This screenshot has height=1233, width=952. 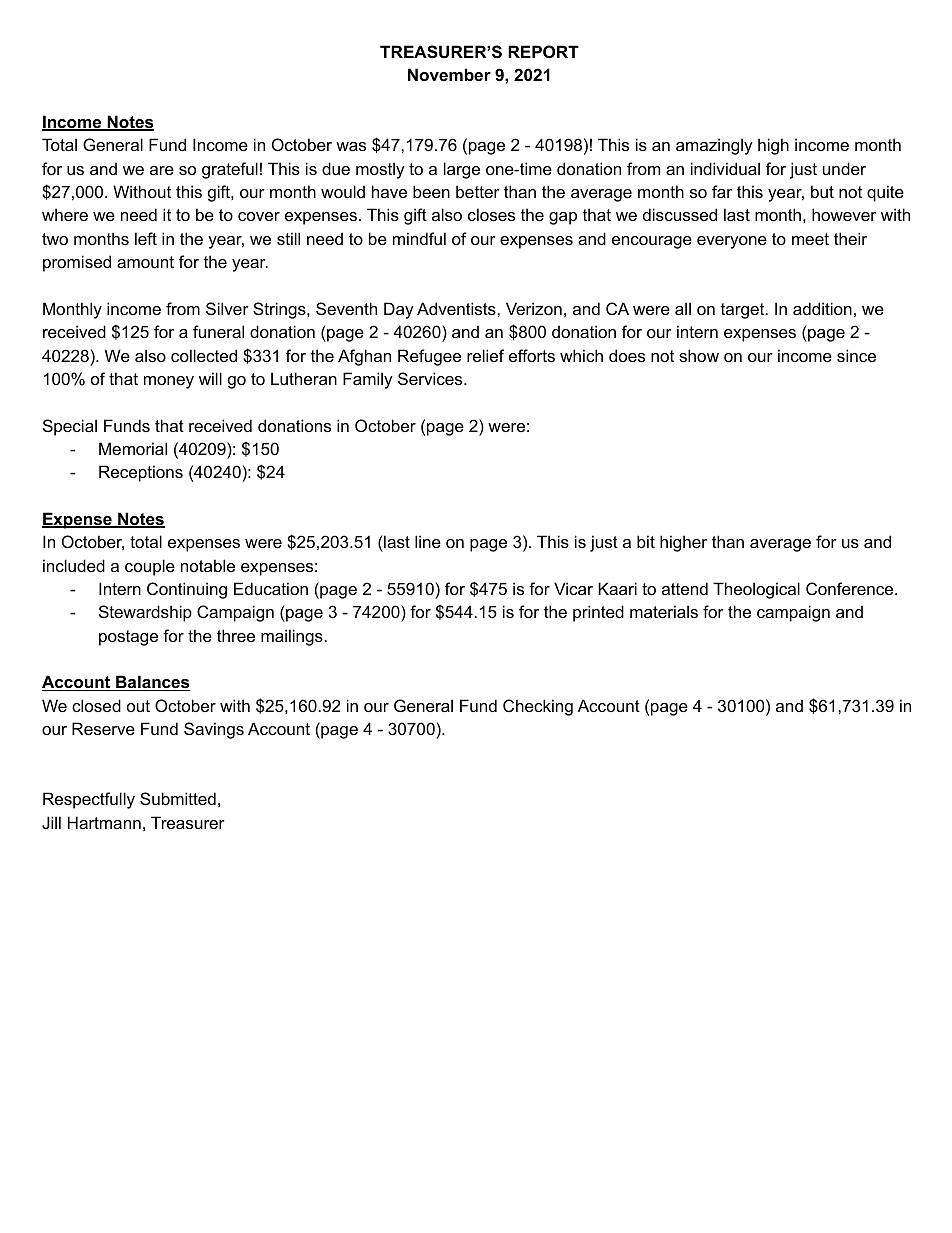 I want to click on Adventists, so click(x=457, y=308).
